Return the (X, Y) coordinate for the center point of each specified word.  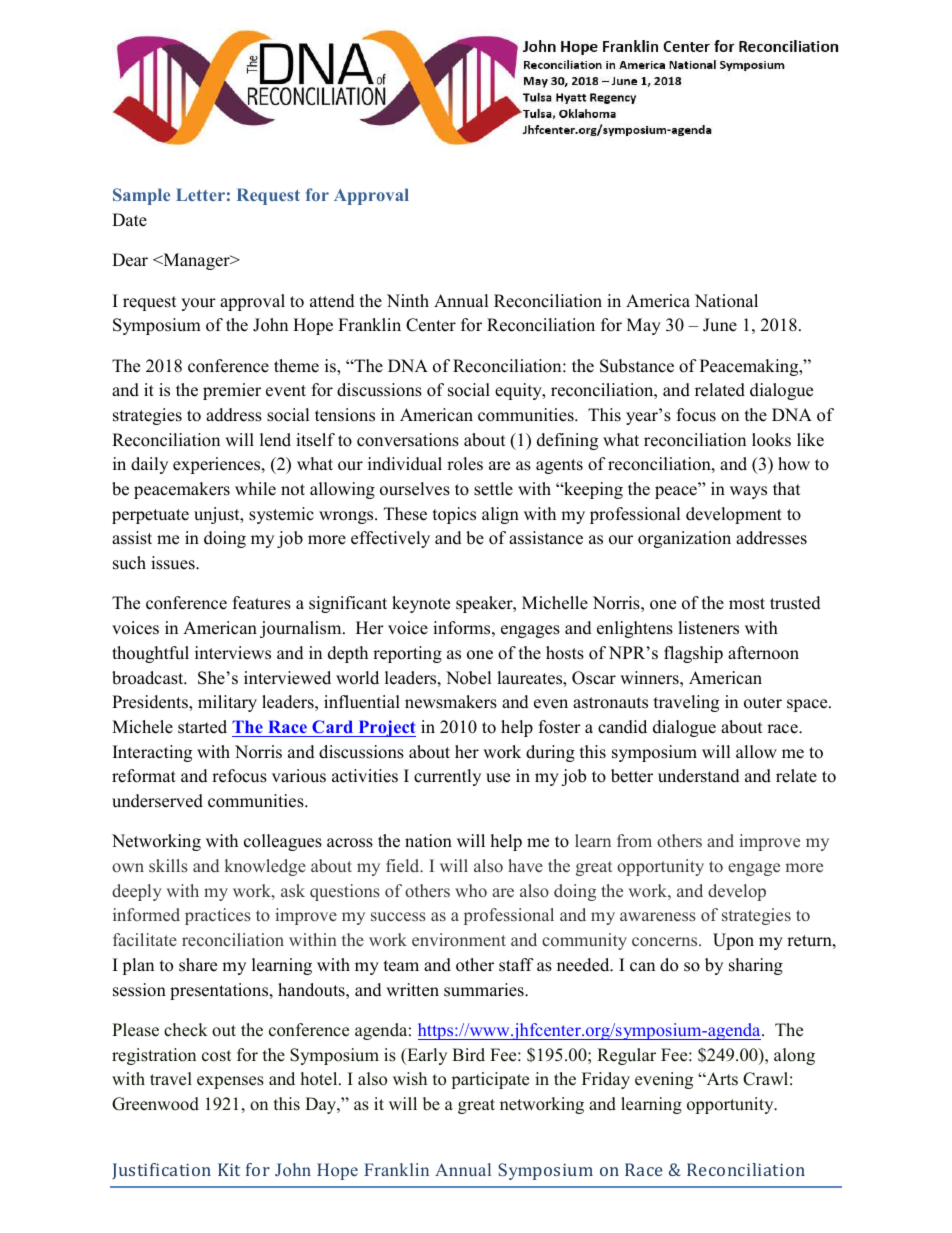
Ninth (408, 300)
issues (174, 563)
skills (168, 865)
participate (490, 1080)
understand (699, 776)
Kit (229, 1169)
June (720, 325)
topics (454, 515)
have (525, 865)
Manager (196, 261)
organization (684, 539)
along (794, 1056)
